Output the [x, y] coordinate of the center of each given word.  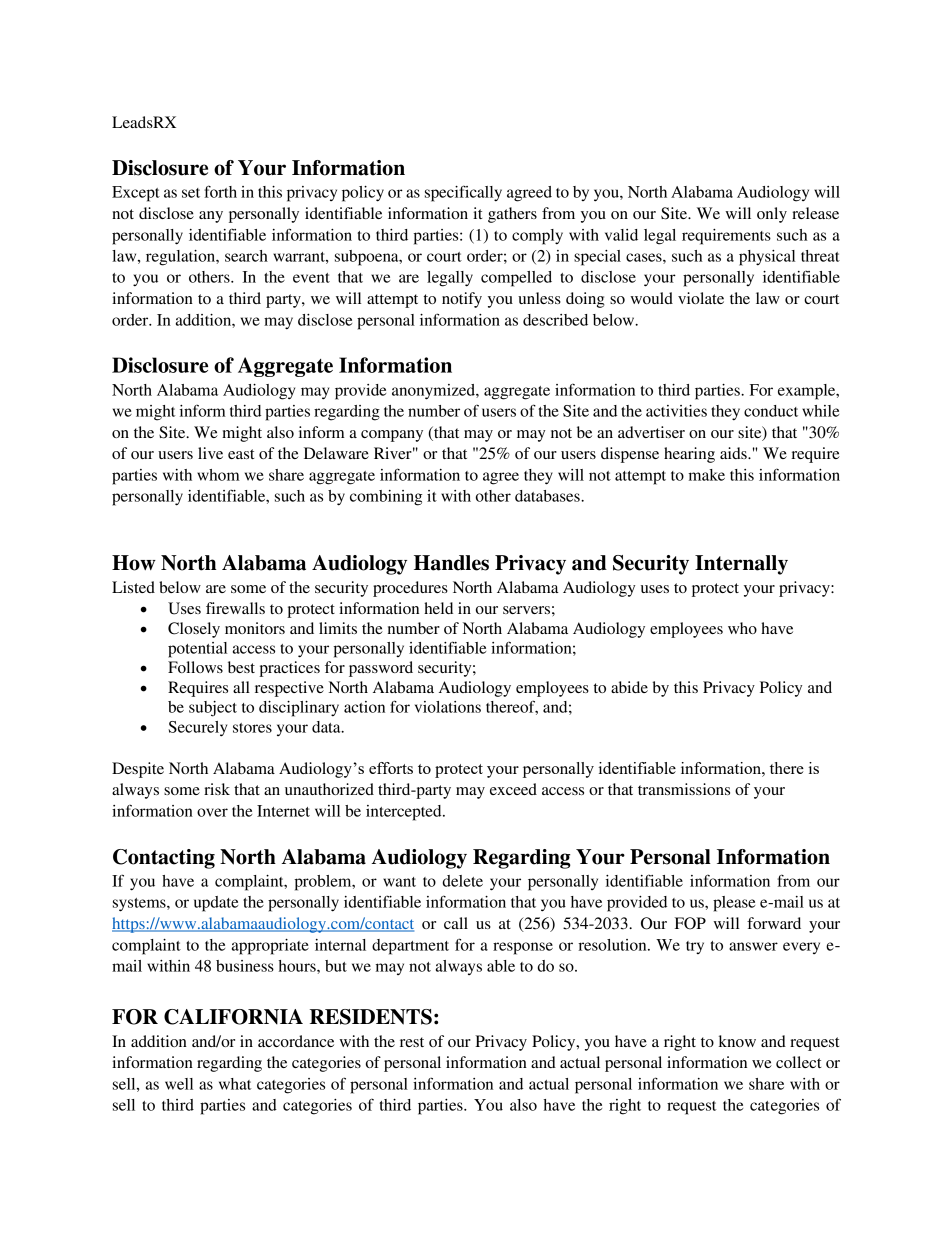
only [772, 215]
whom [218, 475]
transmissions [684, 789]
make [706, 475]
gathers [512, 215]
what [235, 1084]
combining [386, 498]
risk [217, 789]
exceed [513, 789]
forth [220, 191]
